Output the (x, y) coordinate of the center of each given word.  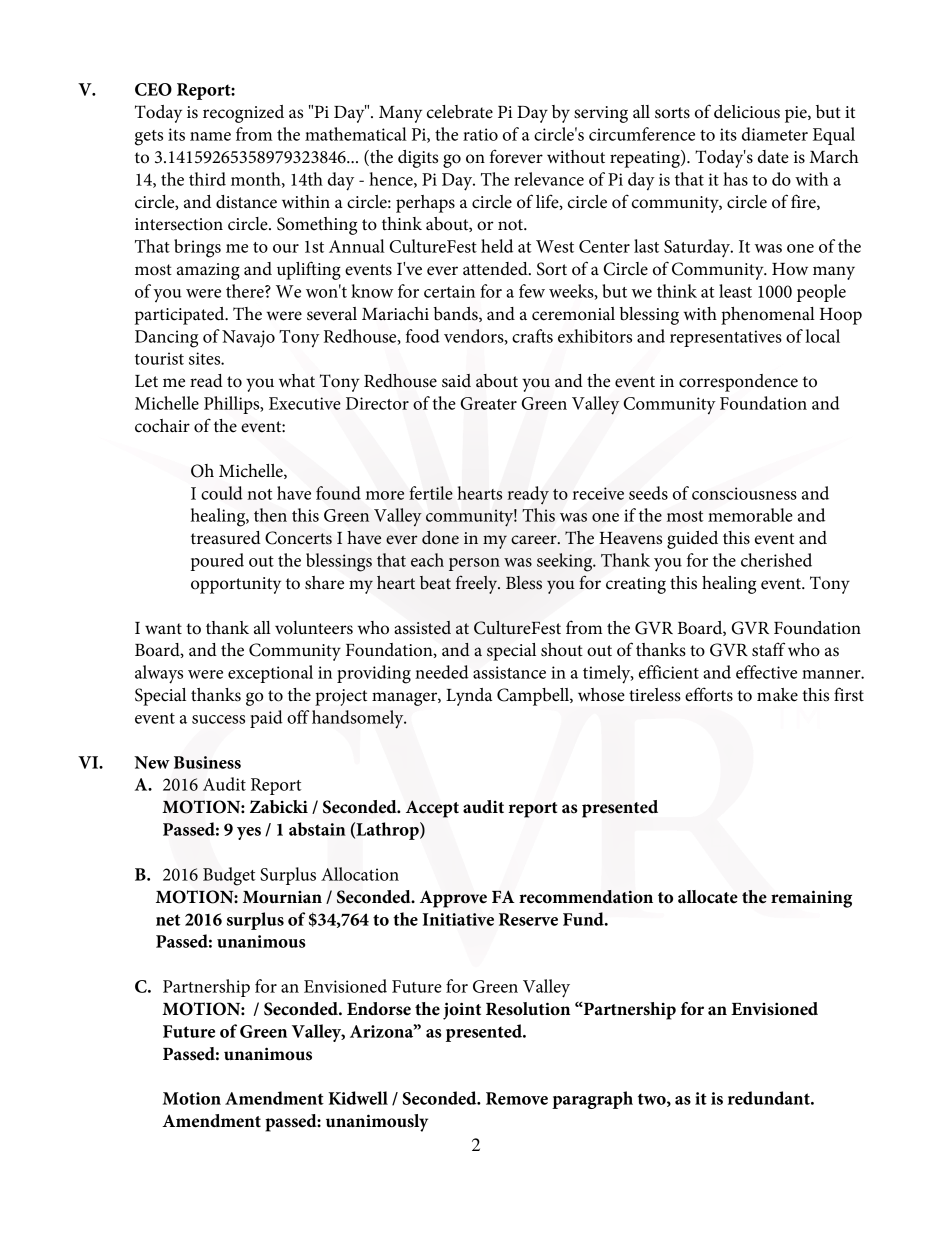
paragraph (592, 1100)
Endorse (379, 1009)
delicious (747, 112)
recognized (243, 114)
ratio (480, 134)
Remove (517, 1098)
